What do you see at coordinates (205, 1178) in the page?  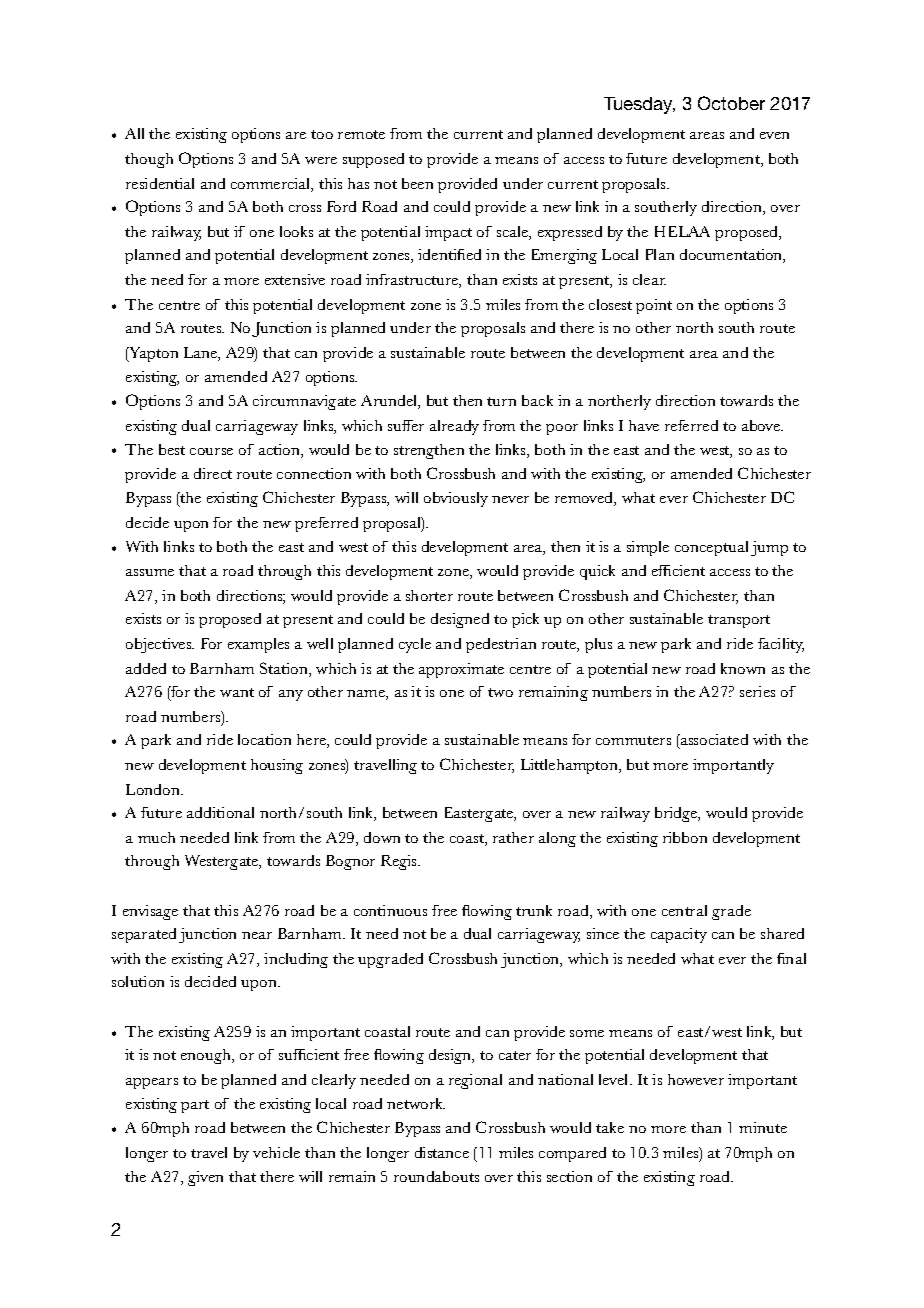 I see `given` at bounding box center [205, 1178].
